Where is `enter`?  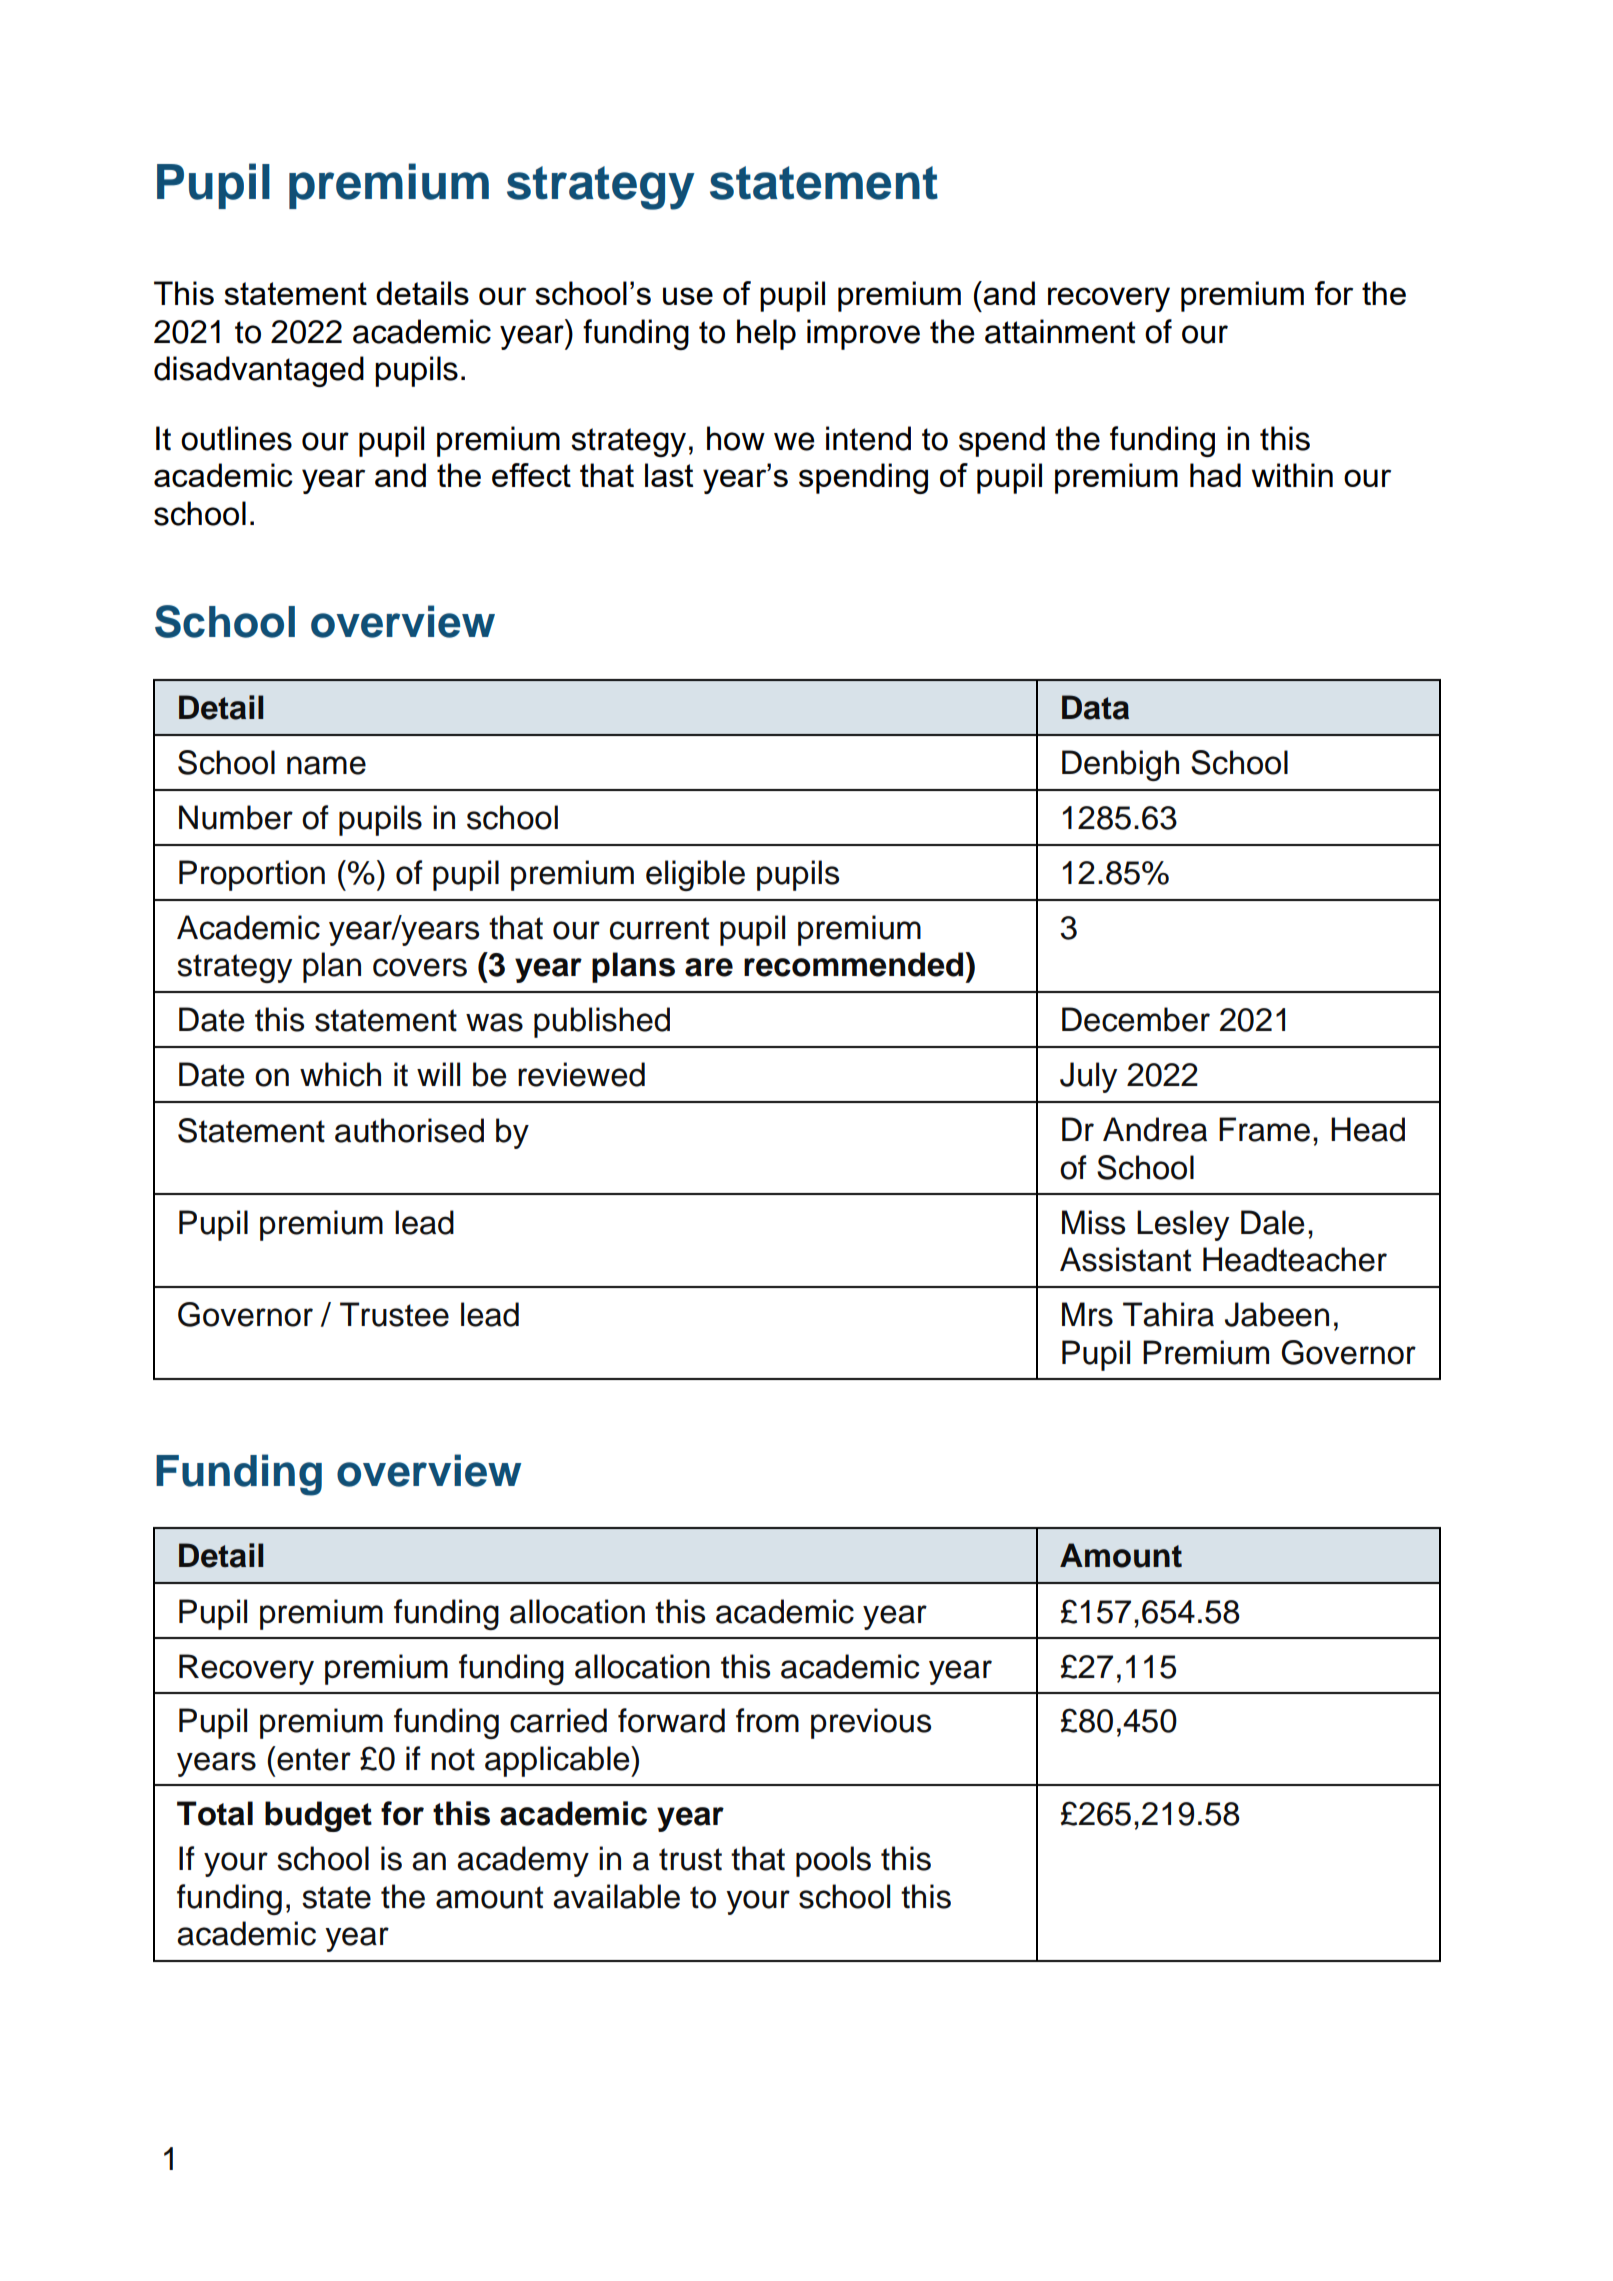
enter is located at coordinates (313, 1758).
